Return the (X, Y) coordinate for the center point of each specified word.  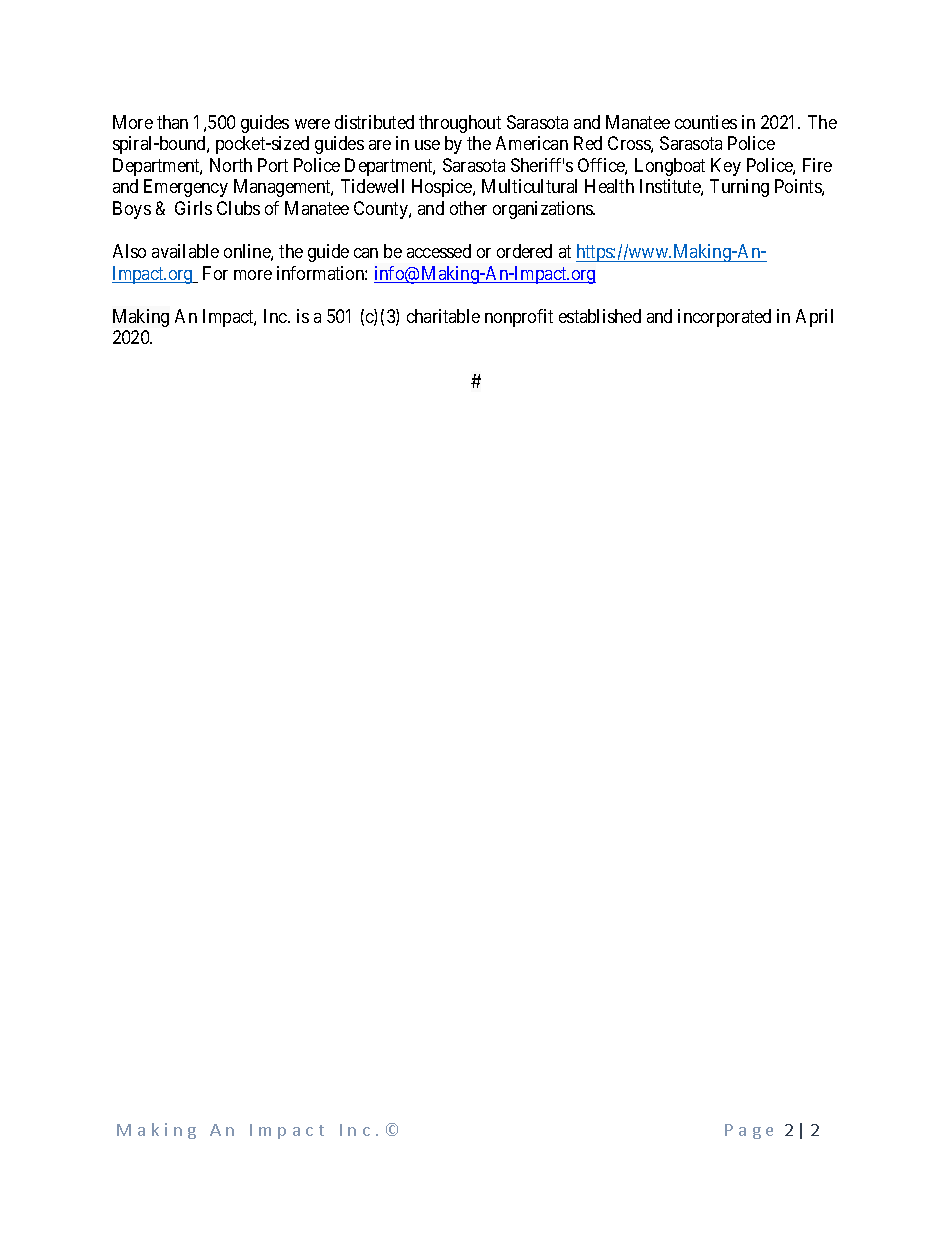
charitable (443, 316)
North (231, 165)
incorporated (724, 318)
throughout (460, 124)
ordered (524, 251)
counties (706, 122)
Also (129, 251)
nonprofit (519, 318)
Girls (193, 208)
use (427, 145)
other (468, 208)
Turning (739, 188)
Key (726, 167)
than (172, 122)
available (185, 251)
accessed (439, 251)
